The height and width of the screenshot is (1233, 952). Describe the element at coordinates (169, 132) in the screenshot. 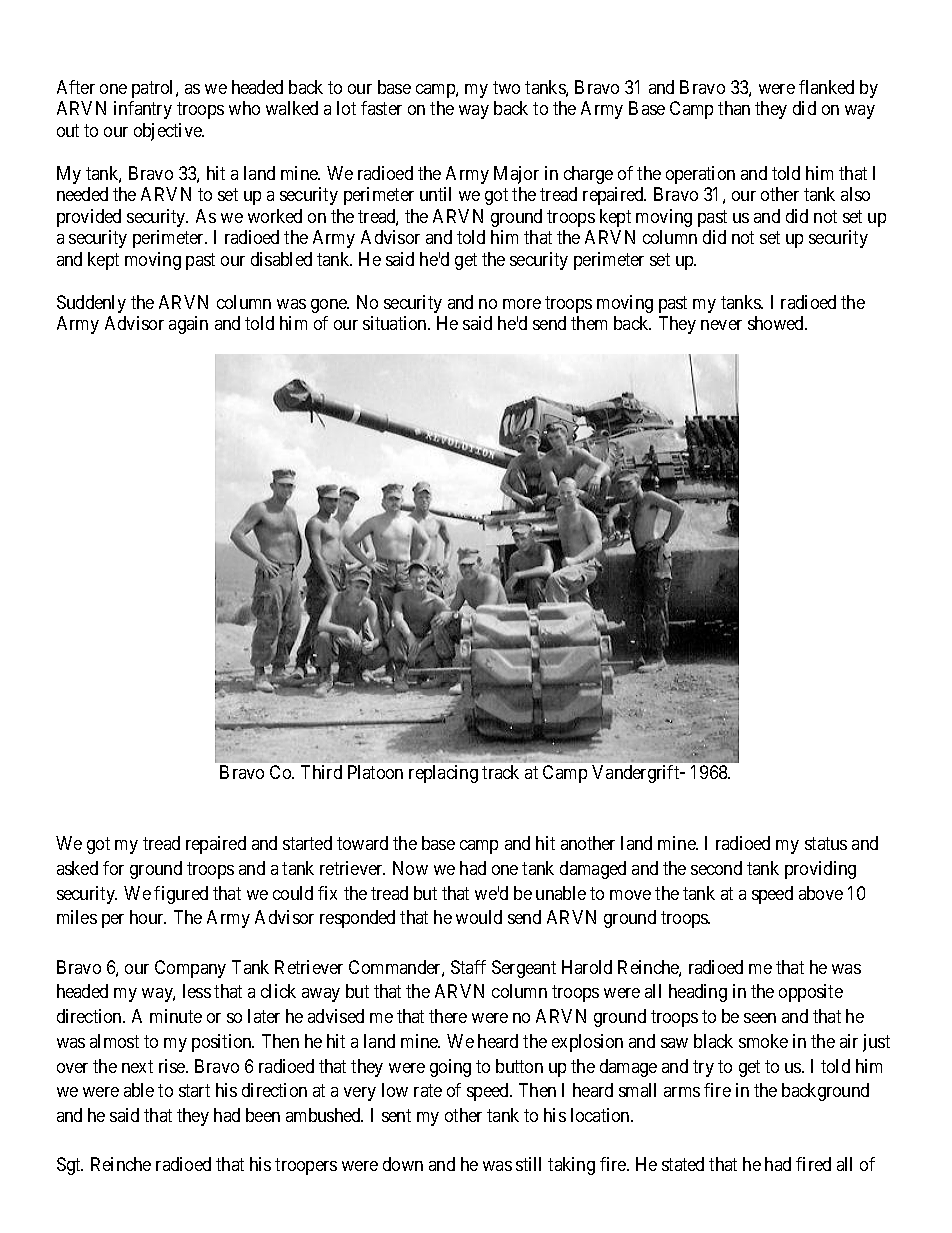

I see `objective` at that location.
